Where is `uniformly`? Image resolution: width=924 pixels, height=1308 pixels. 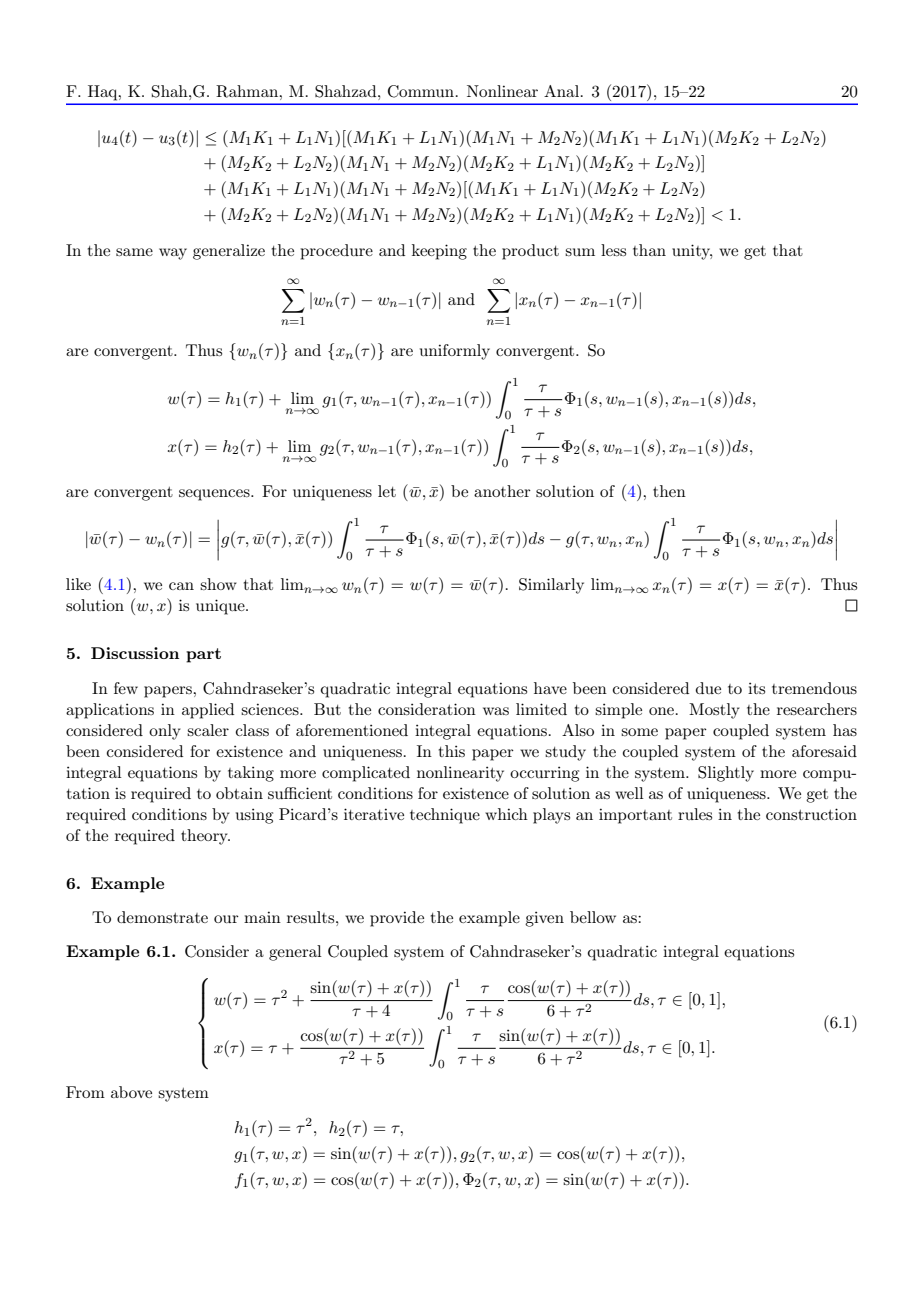
uniformly is located at coordinates (455, 352).
